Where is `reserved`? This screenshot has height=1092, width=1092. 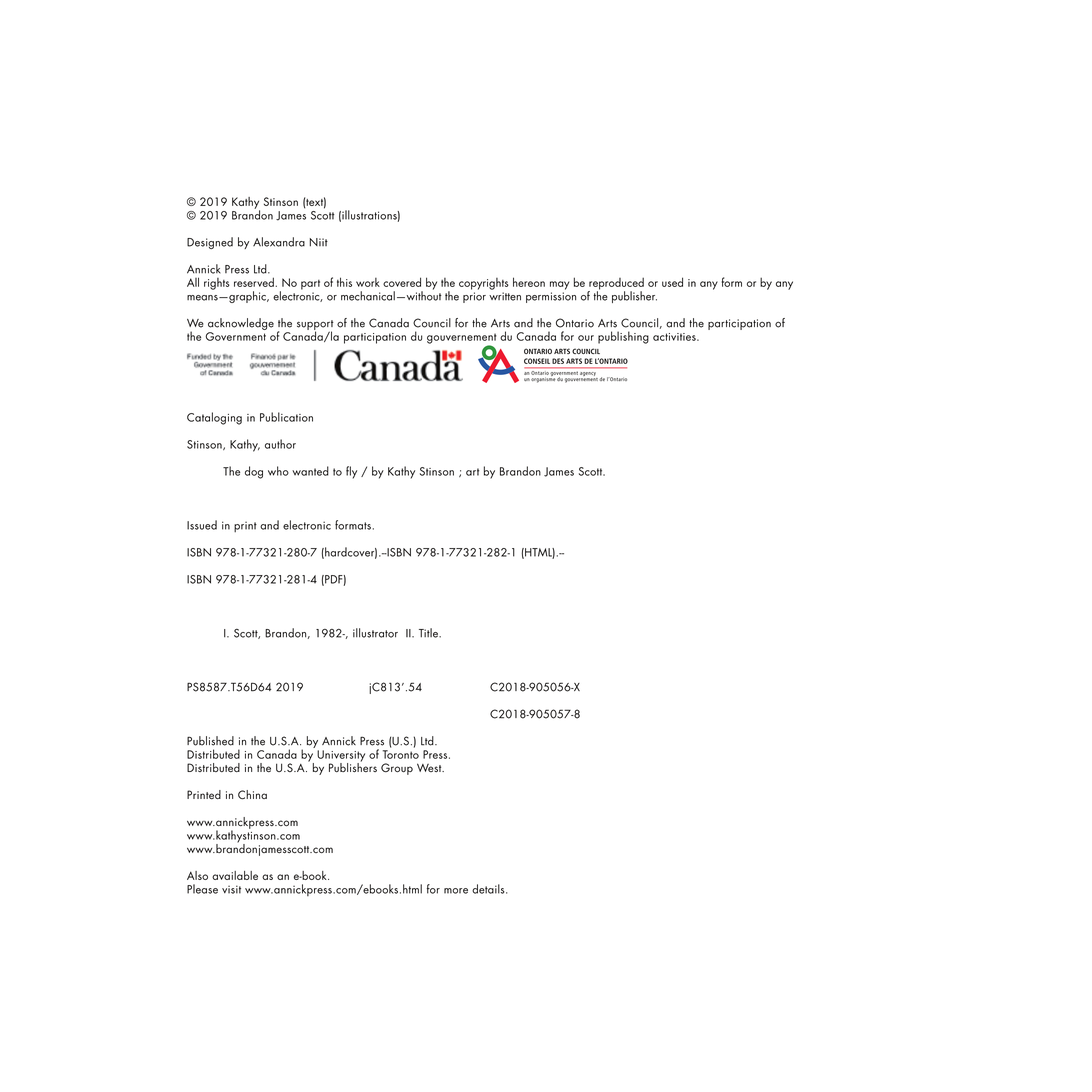
reserved is located at coordinates (255, 282).
